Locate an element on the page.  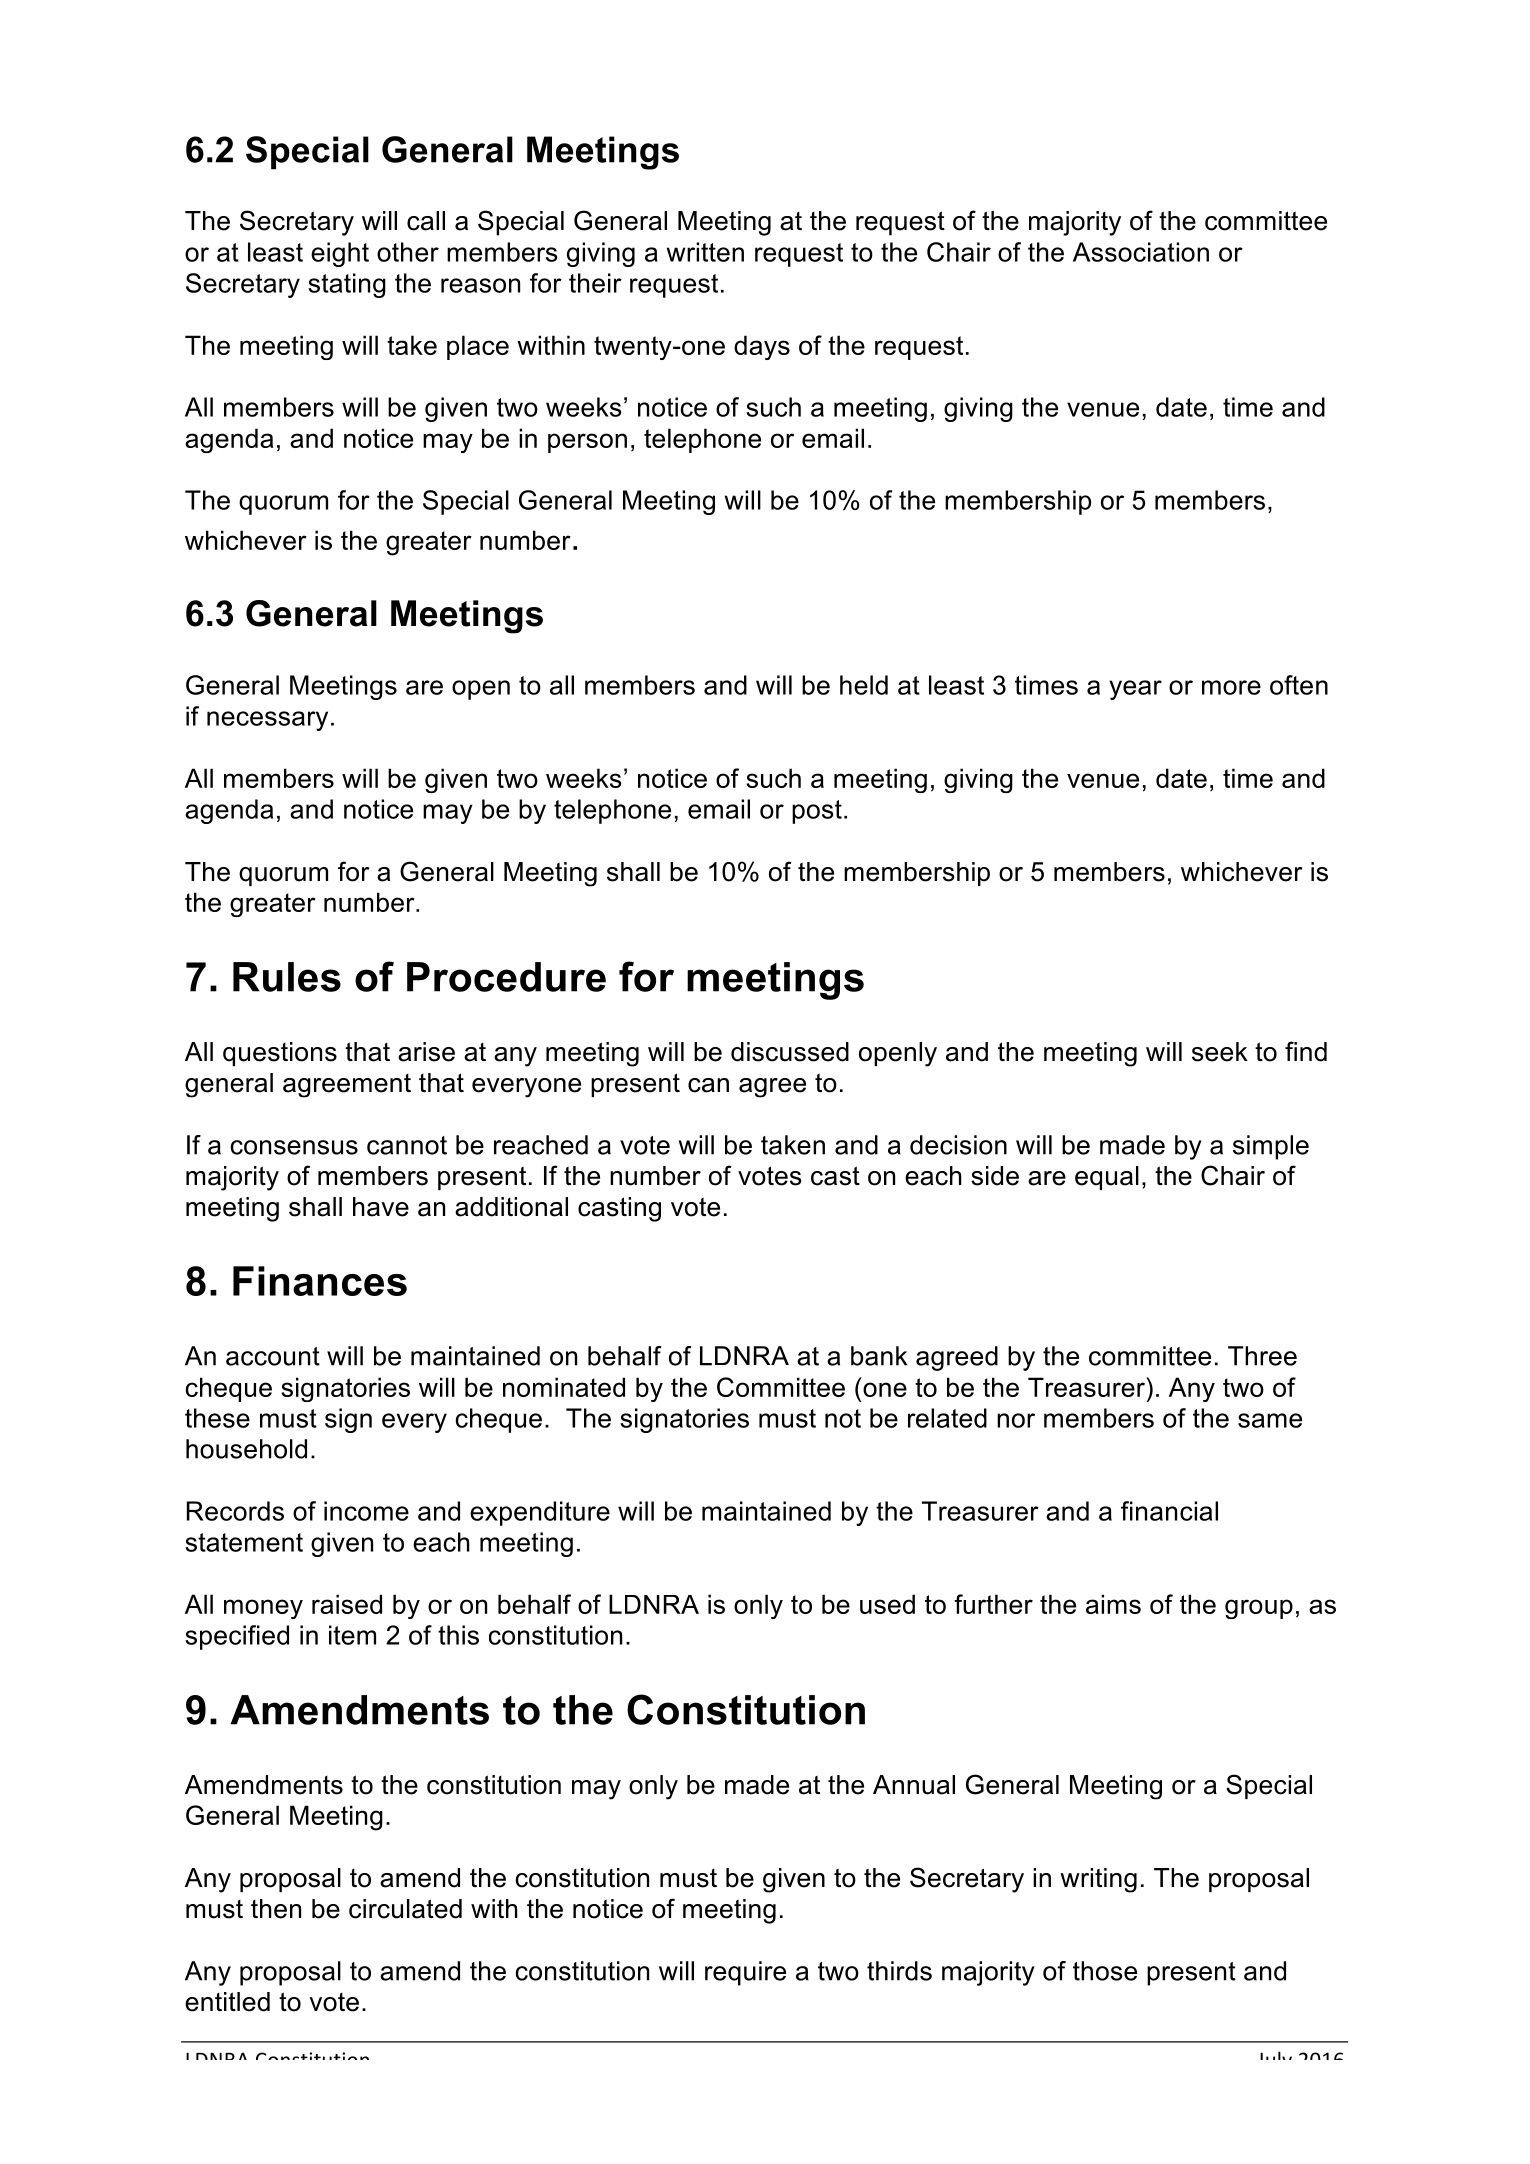
circulated is located at coordinates (405, 1909).
